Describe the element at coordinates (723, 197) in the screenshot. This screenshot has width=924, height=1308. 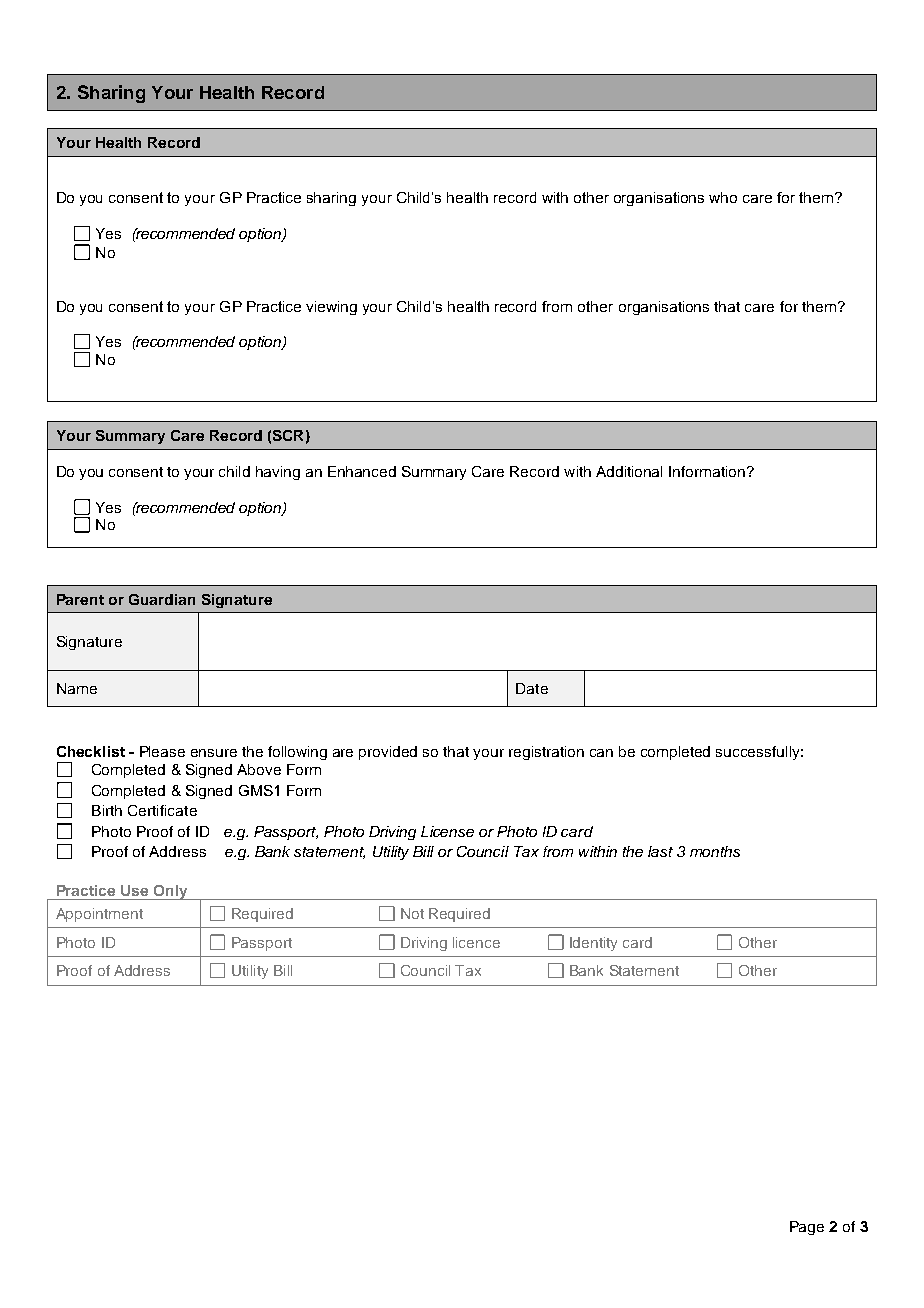
I see `who` at that location.
